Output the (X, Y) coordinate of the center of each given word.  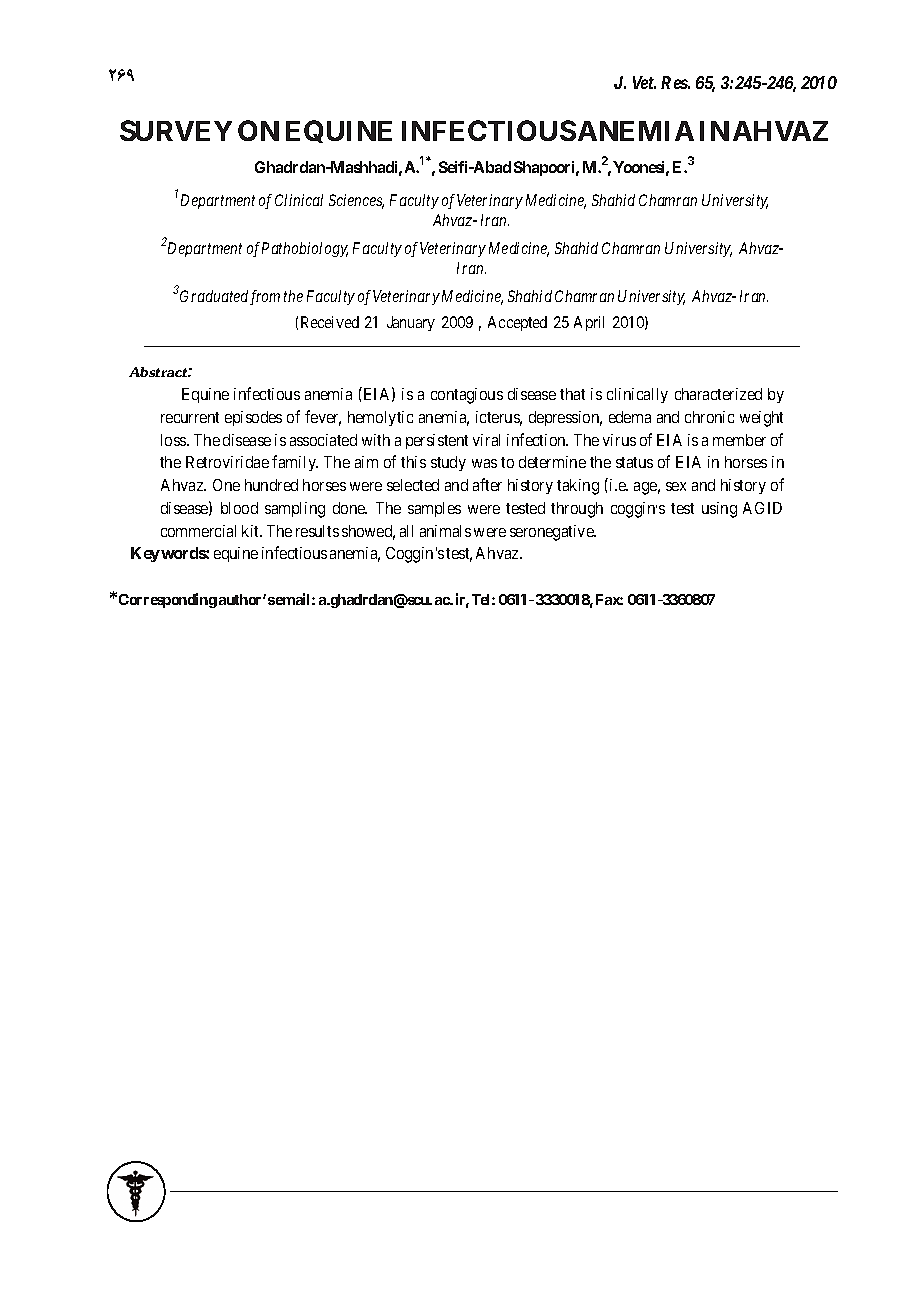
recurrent (190, 417)
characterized (718, 394)
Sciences (356, 201)
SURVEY (176, 130)
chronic (709, 417)
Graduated (214, 296)
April (589, 323)
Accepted (517, 323)
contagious (467, 396)
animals (445, 531)
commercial (198, 531)
